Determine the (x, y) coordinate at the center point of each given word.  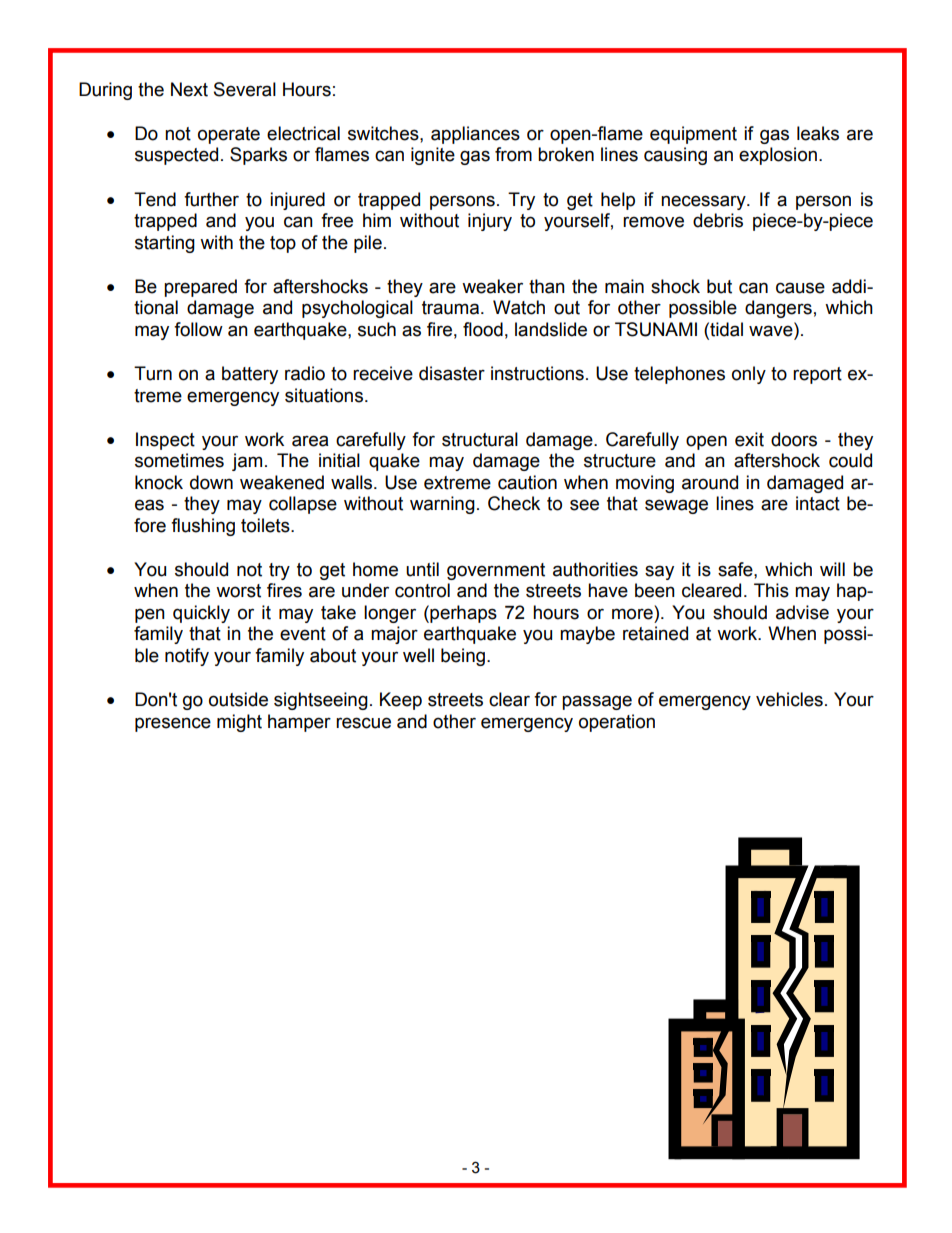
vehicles (789, 699)
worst (238, 591)
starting (165, 244)
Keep (401, 701)
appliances (475, 135)
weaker (492, 286)
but (719, 286)
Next (189, 89)
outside (238, 699)
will (832, 569)
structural (480, 439)
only (749, 375)
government (496, 571)
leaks (818, 133)
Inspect (165, 441)
